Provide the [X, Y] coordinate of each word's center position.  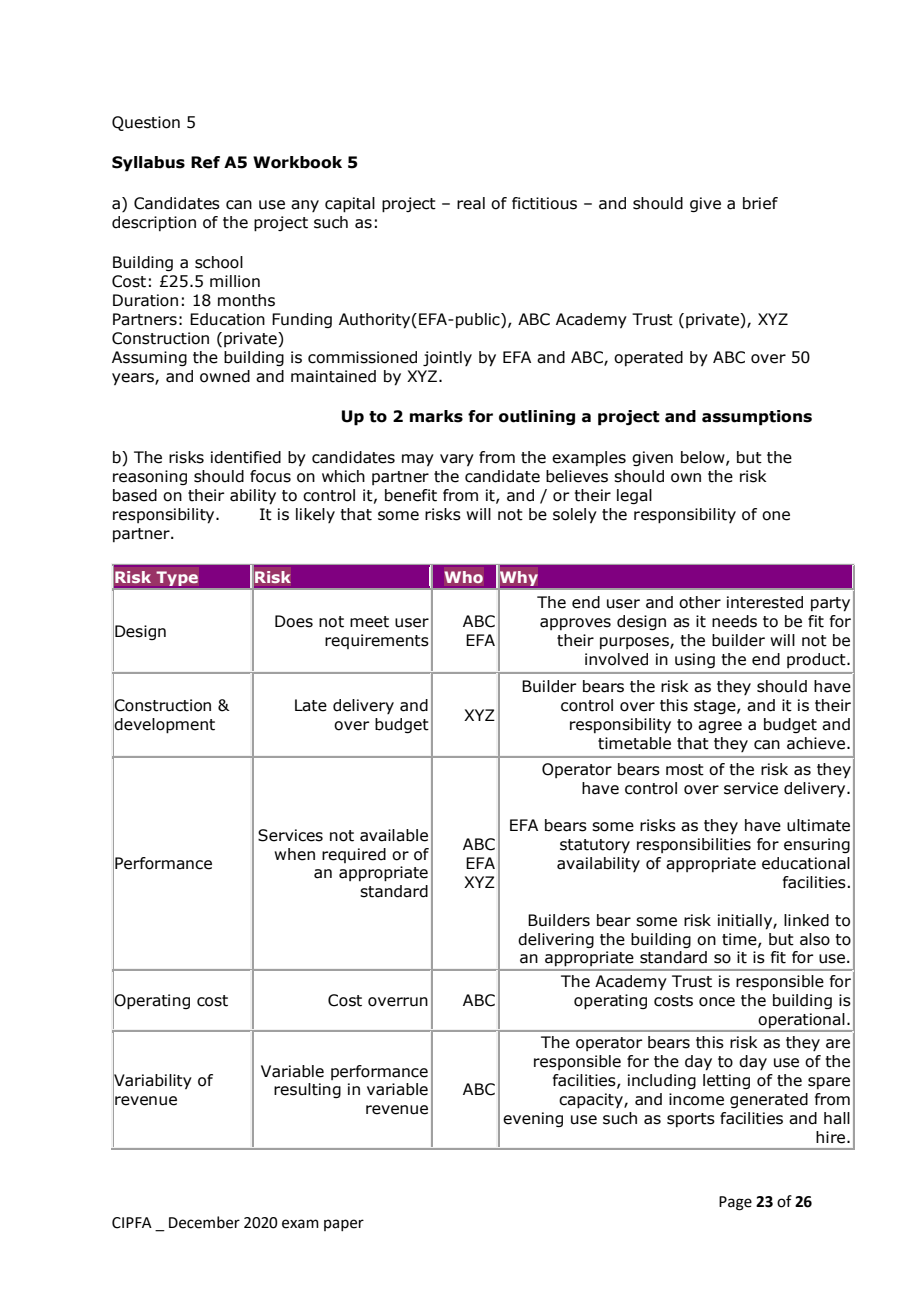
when [294, 854]
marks [436, 416]
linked [806, 920]
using [695, 660]
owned [225, 376]
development [164, 726]
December [204, 1222]
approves [575, 624]
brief [760, 203]
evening [533, 1119]
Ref [205, 162]
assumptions [757, 418]
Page [735, 1203]
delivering [556, 940]
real [471, 203]
